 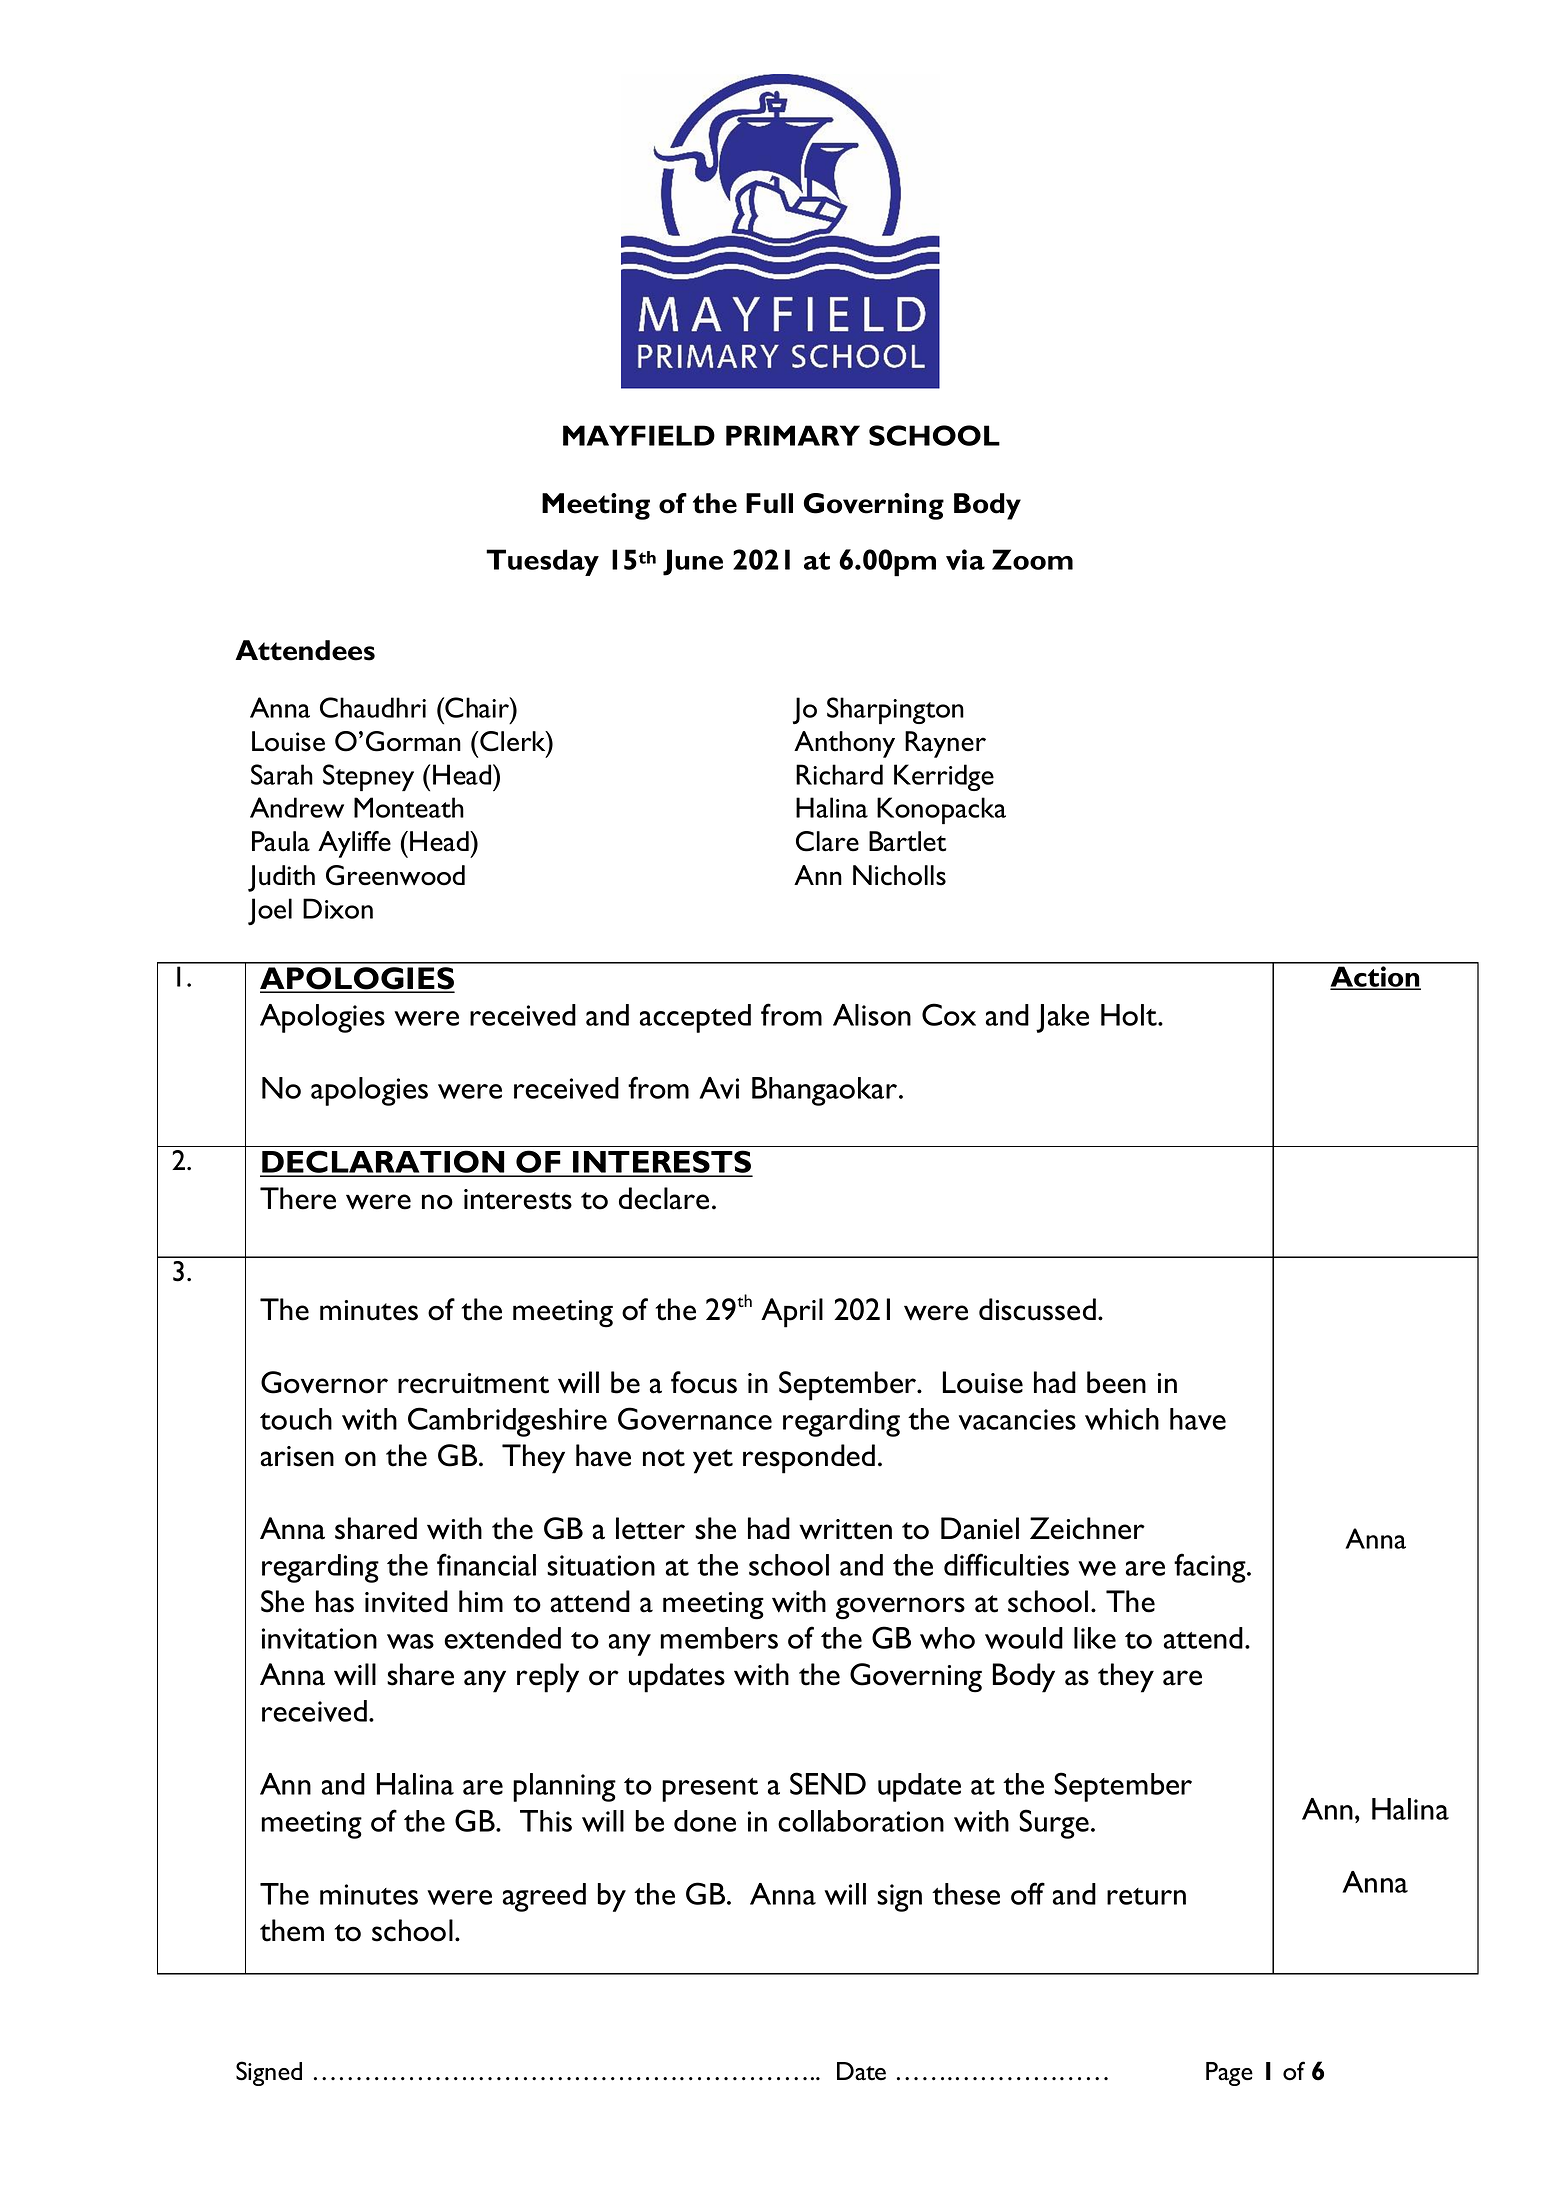 What do you see at coordinates (1037, 1309) in the screenshot?
I see `discussed` at bounding box center [1037, 1309].
